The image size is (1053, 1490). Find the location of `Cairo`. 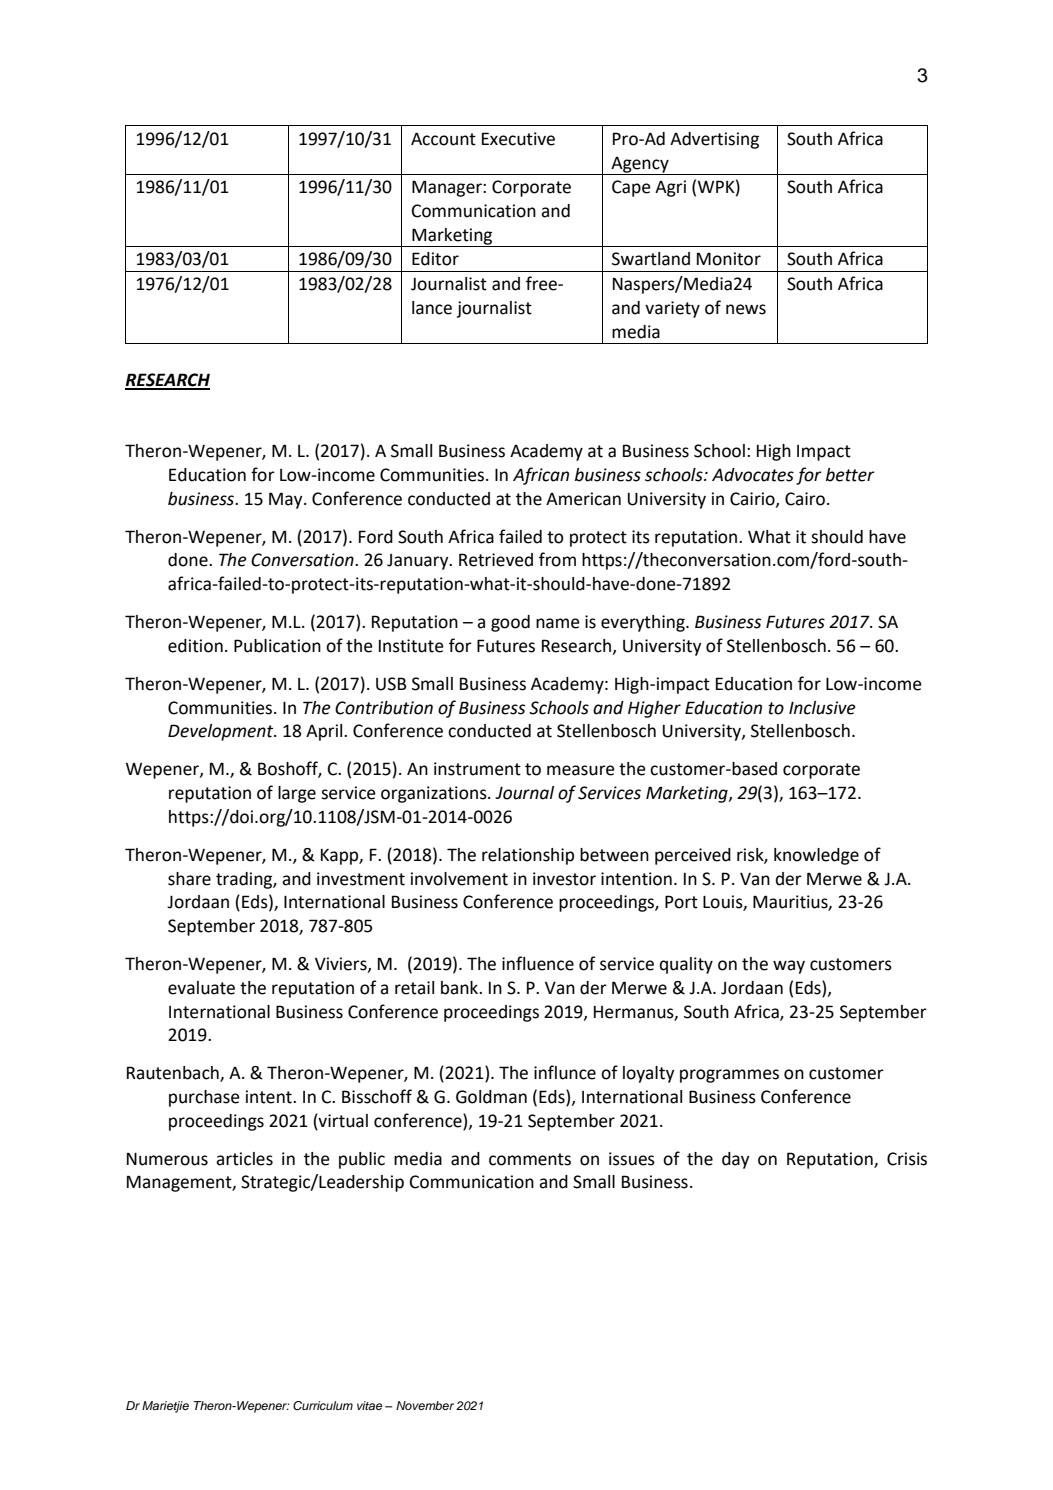

Cairo is located at coordinates (806, 499).
